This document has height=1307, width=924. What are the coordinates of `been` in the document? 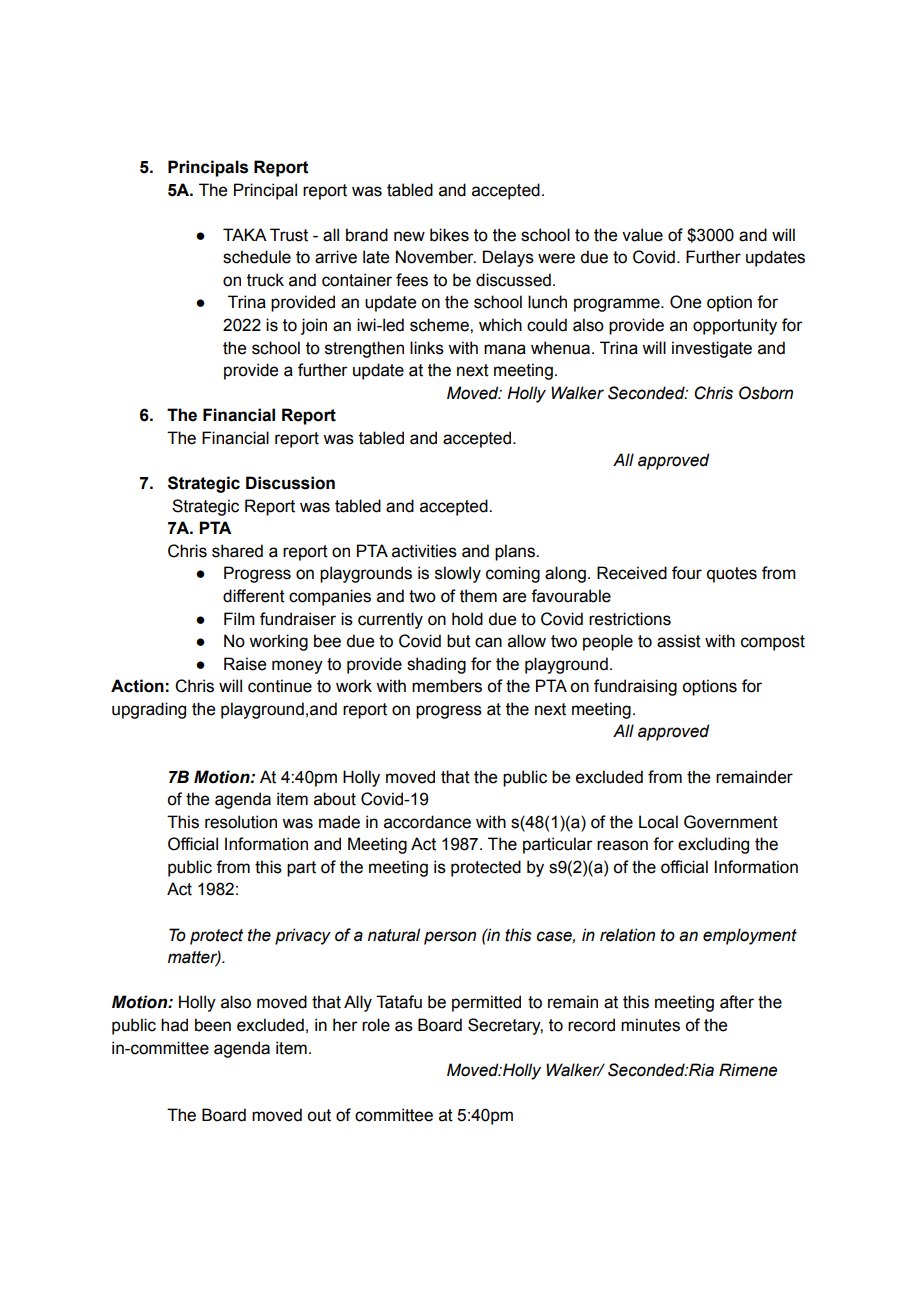 It's located at (213, 1025).
